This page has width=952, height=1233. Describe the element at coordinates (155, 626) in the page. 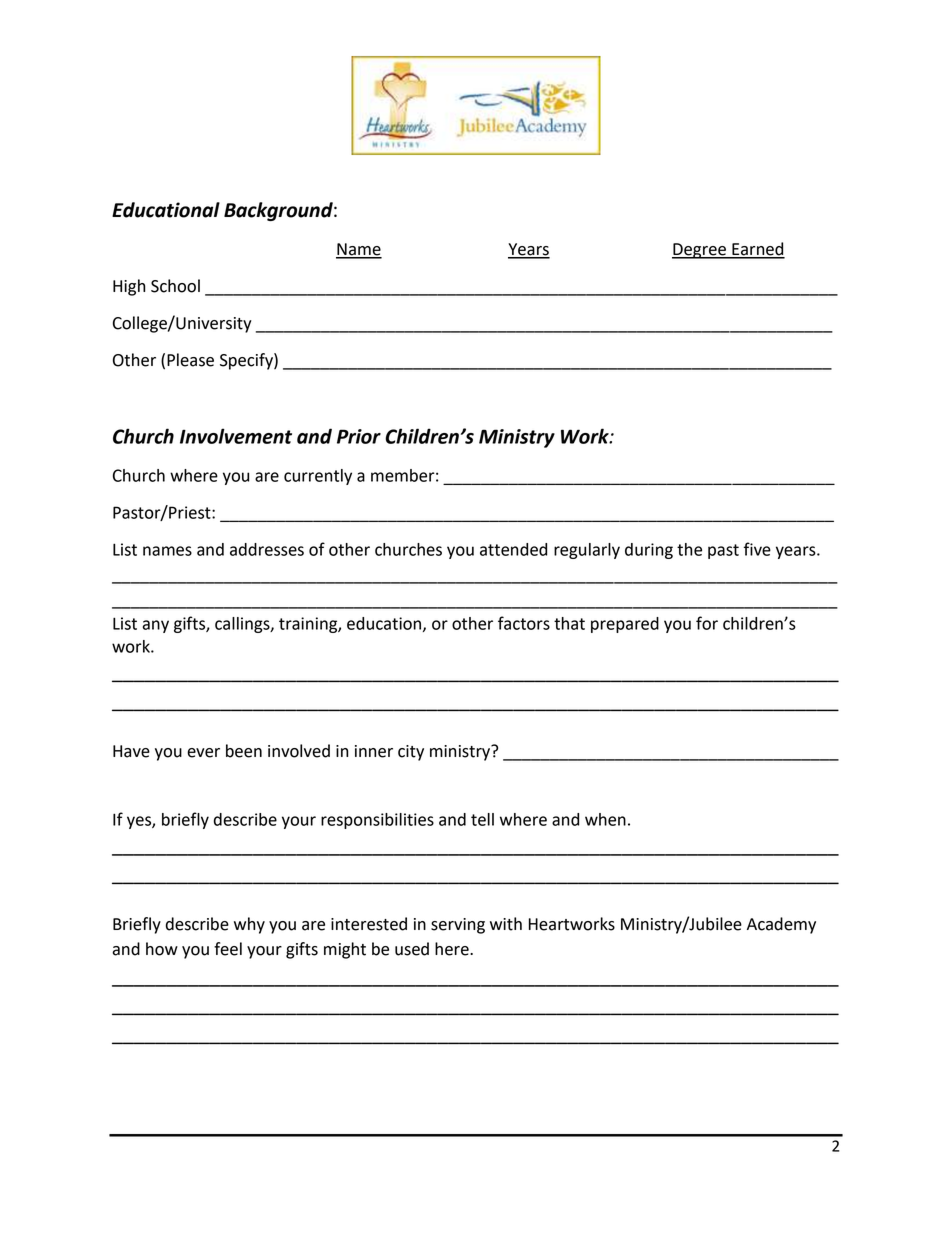

I see `any` at that location.
